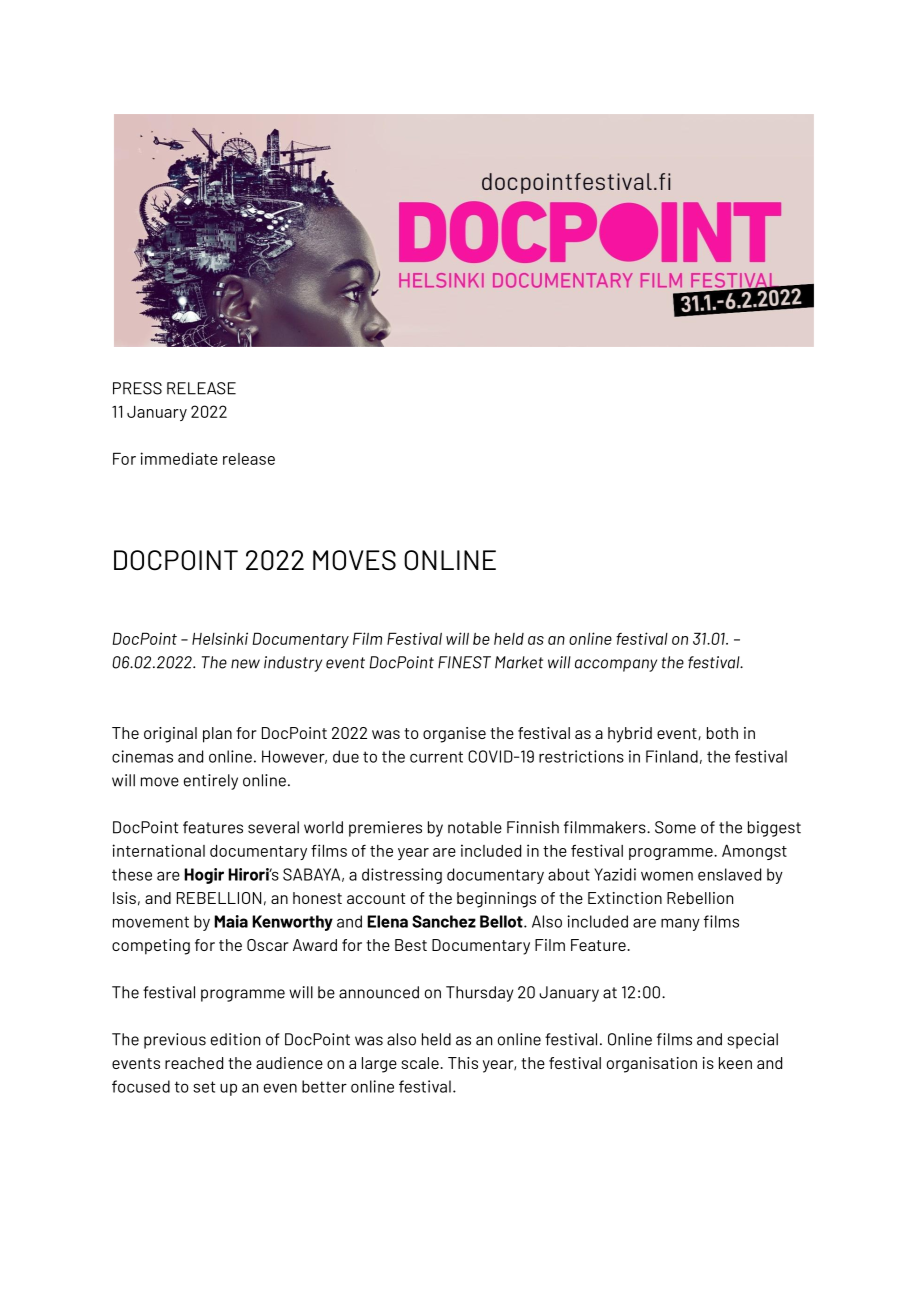  I want to click on international, so click(158, 850).
